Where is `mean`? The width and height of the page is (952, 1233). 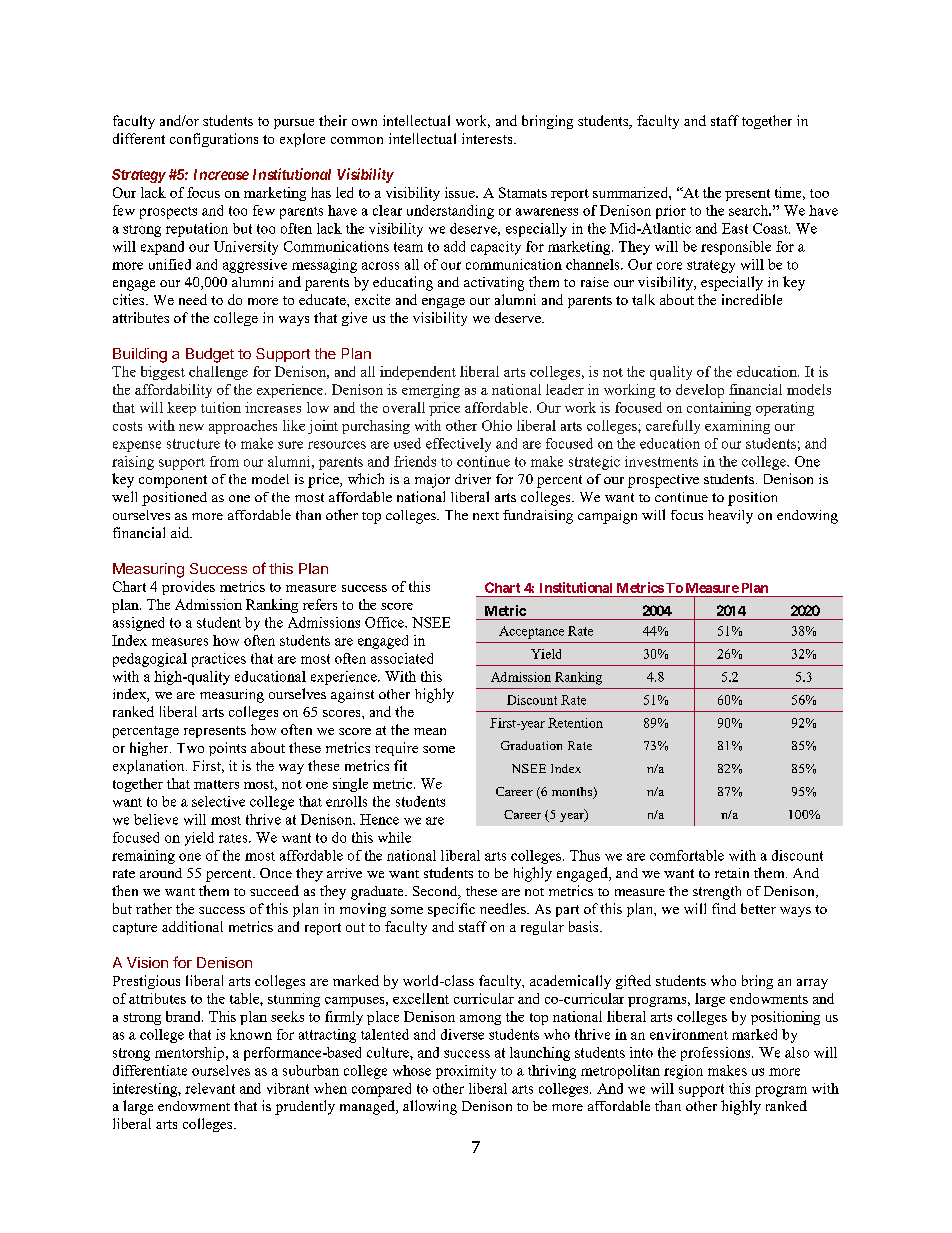 mean is located at coordinates (430, 731).
